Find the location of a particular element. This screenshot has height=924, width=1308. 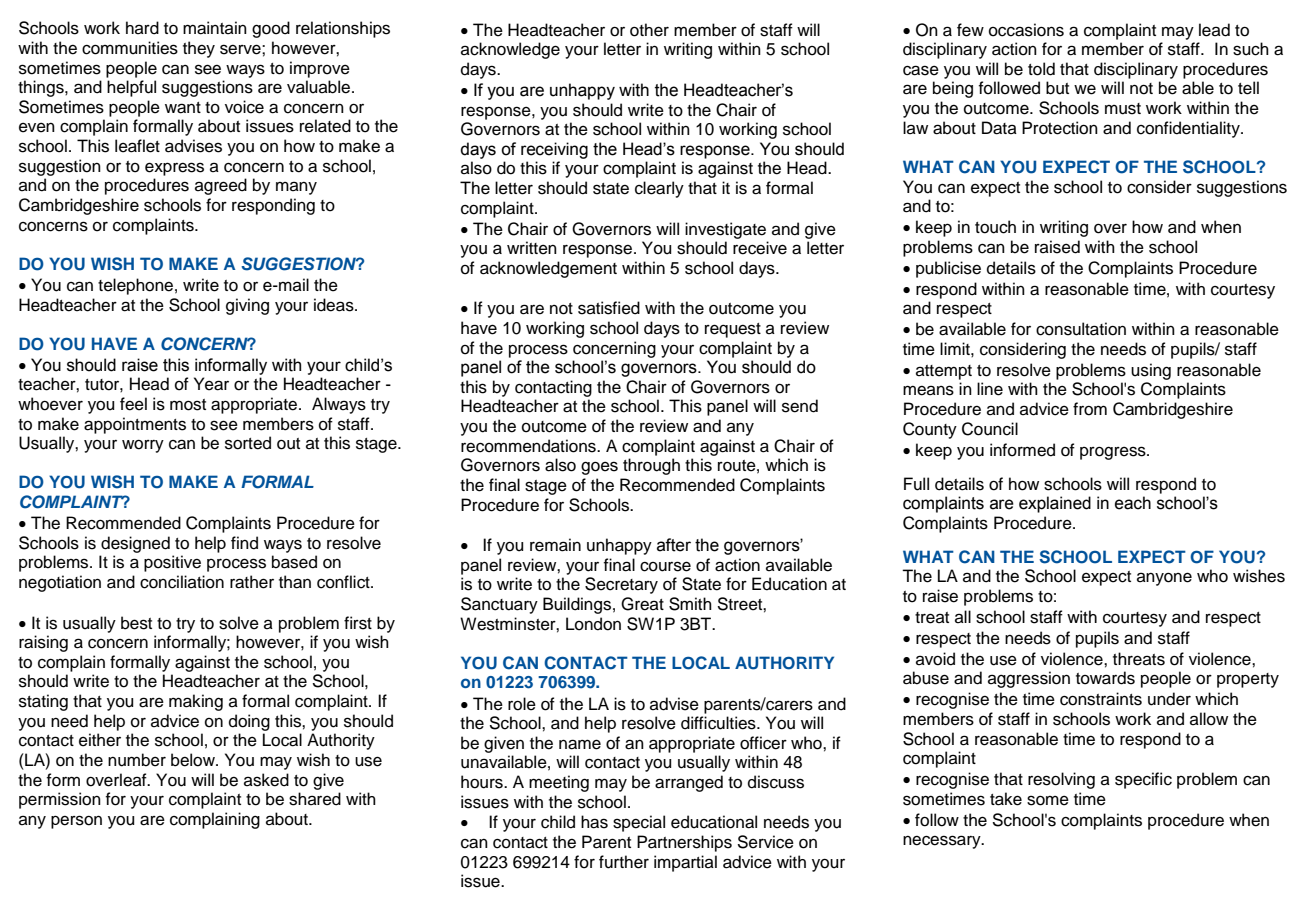

conciliation is located at coordinates (182, 582).
